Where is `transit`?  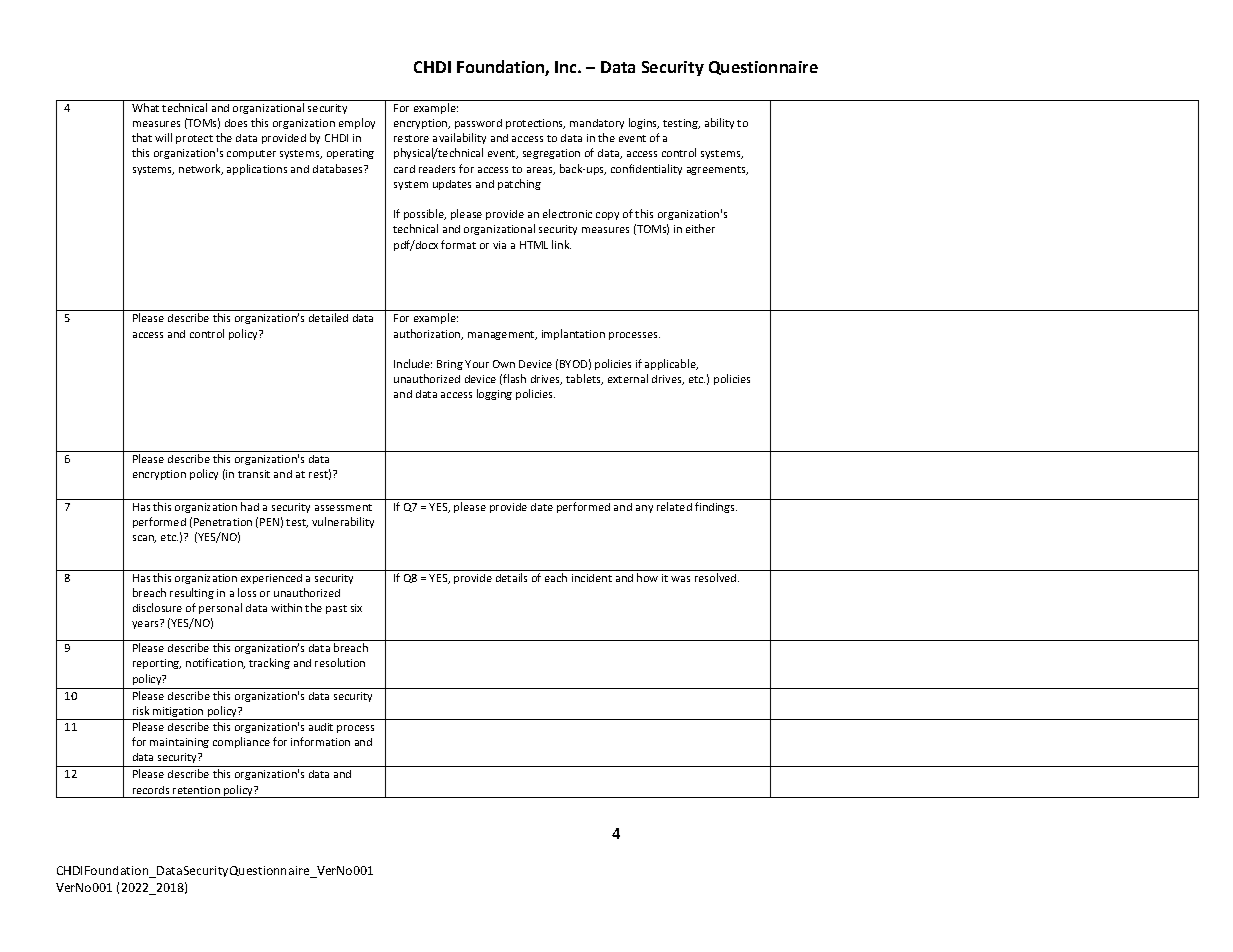 transit is located at coordinates (254, 474).
